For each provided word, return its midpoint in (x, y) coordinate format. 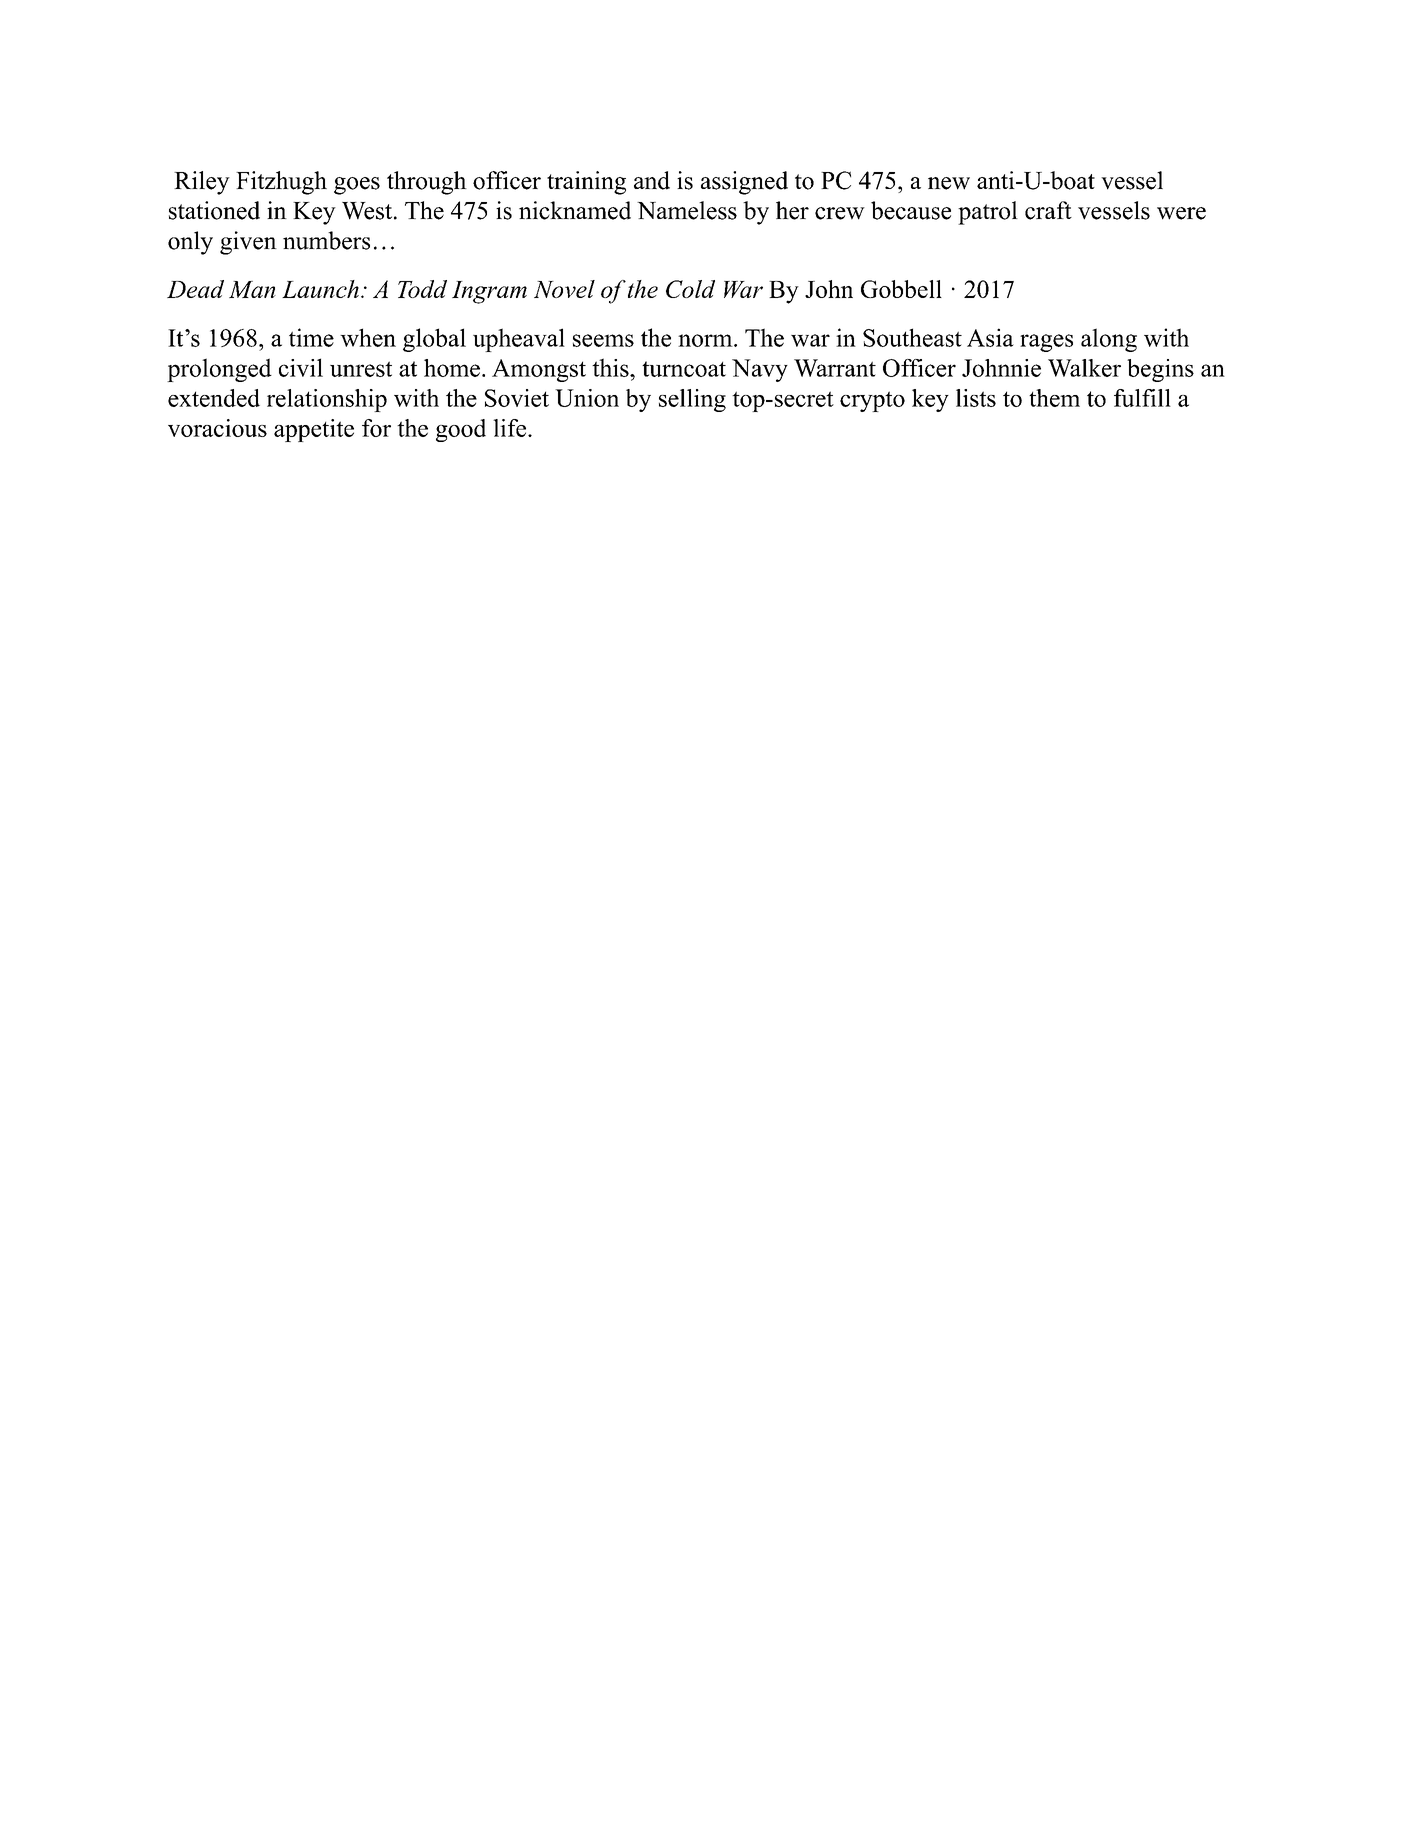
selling (692, 400)
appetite (314, 430)
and (652, 180)
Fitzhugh (281, 183)
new (949, 183)
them (1054, 398)
